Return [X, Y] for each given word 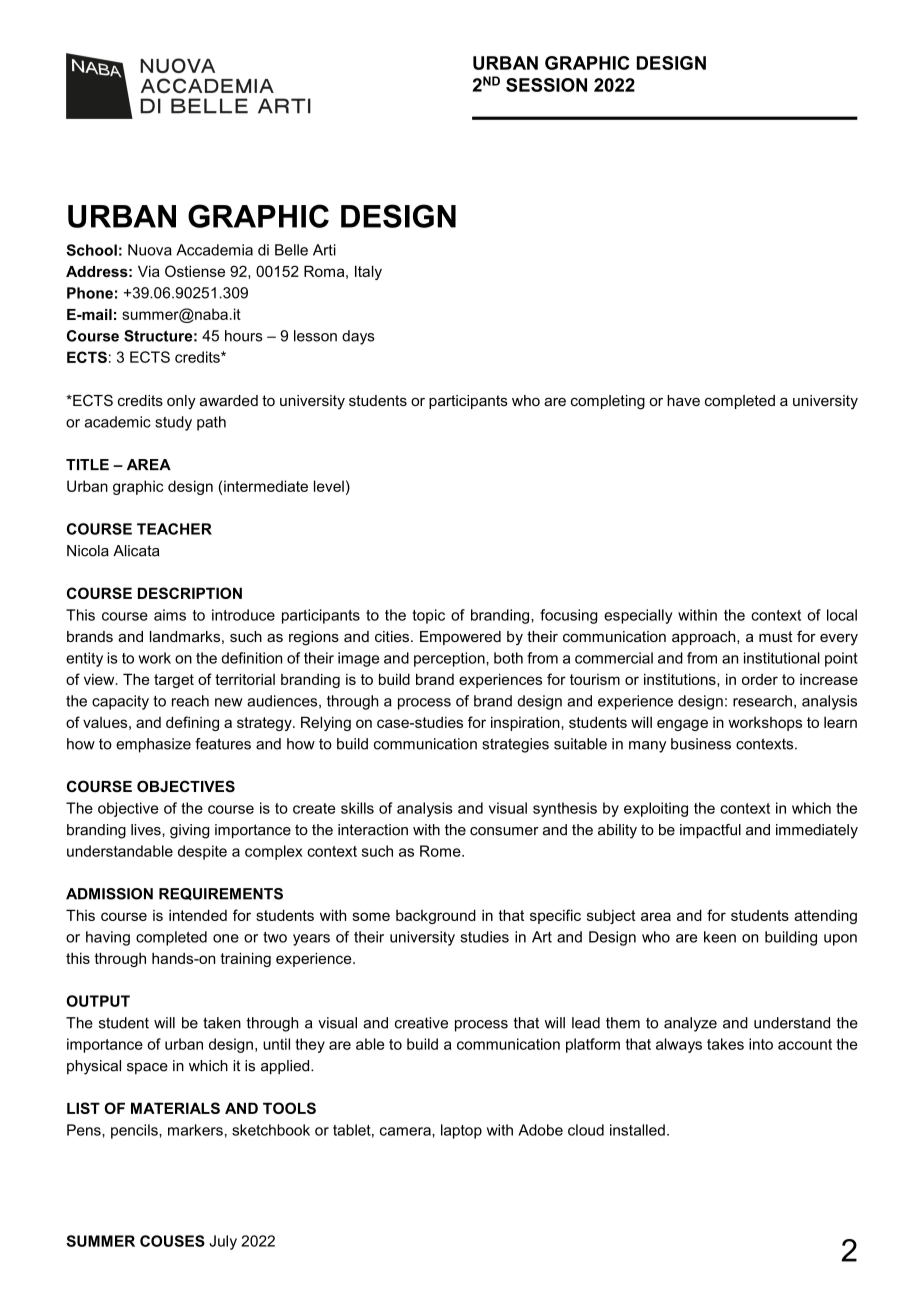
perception [450, 659]
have [683, 400]
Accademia [215, 250]
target [174, 681]
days [358, 337]
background [436, 916]
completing [608, 402]
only [181, 402]
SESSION [546, 85]
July [223, 1242]
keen [720, 937]
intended [198, 915]
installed [637, 1130]
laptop [461, 1131]
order [760, 679]
